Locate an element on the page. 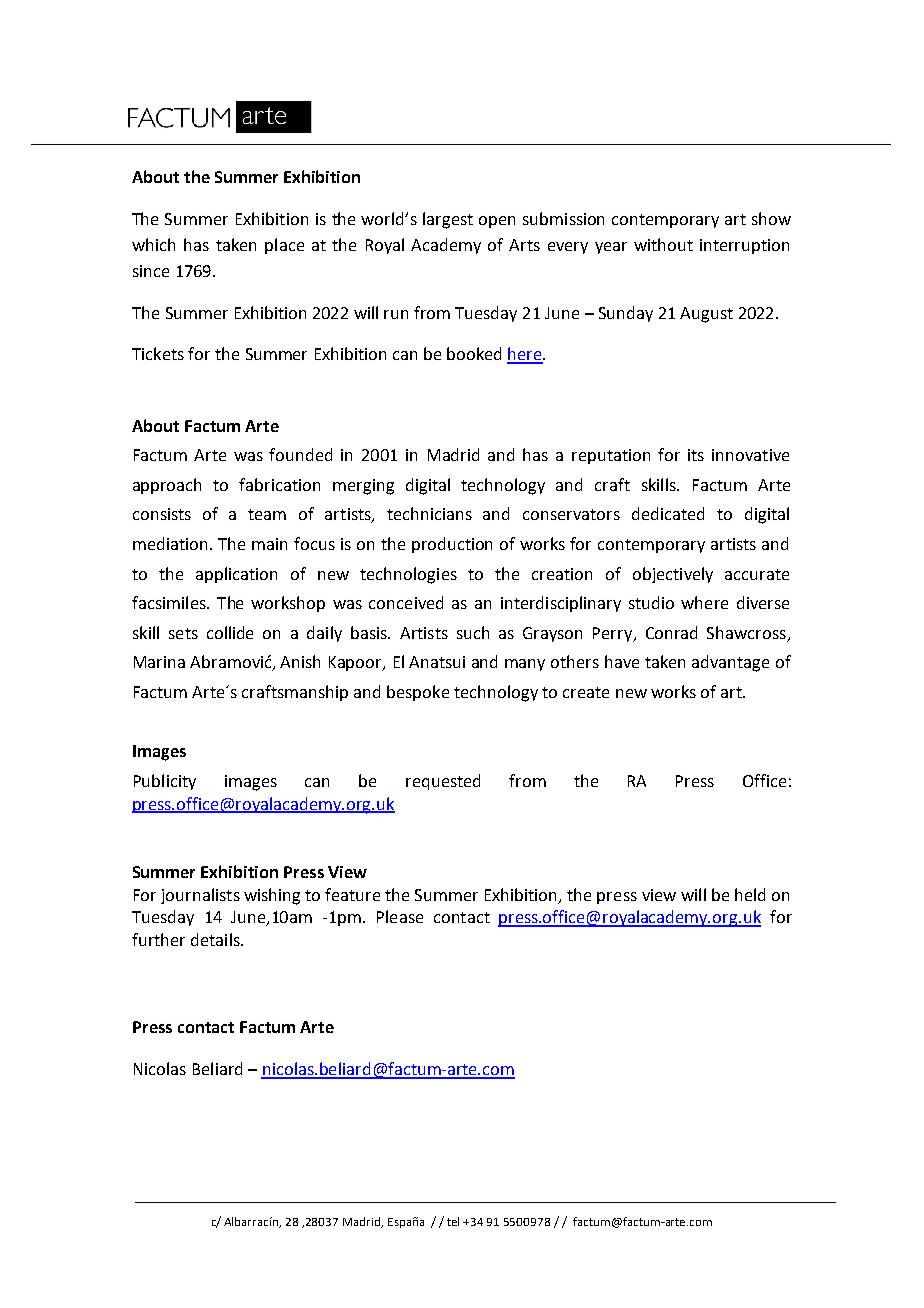  advantage is located at coordinates (730, 663).
